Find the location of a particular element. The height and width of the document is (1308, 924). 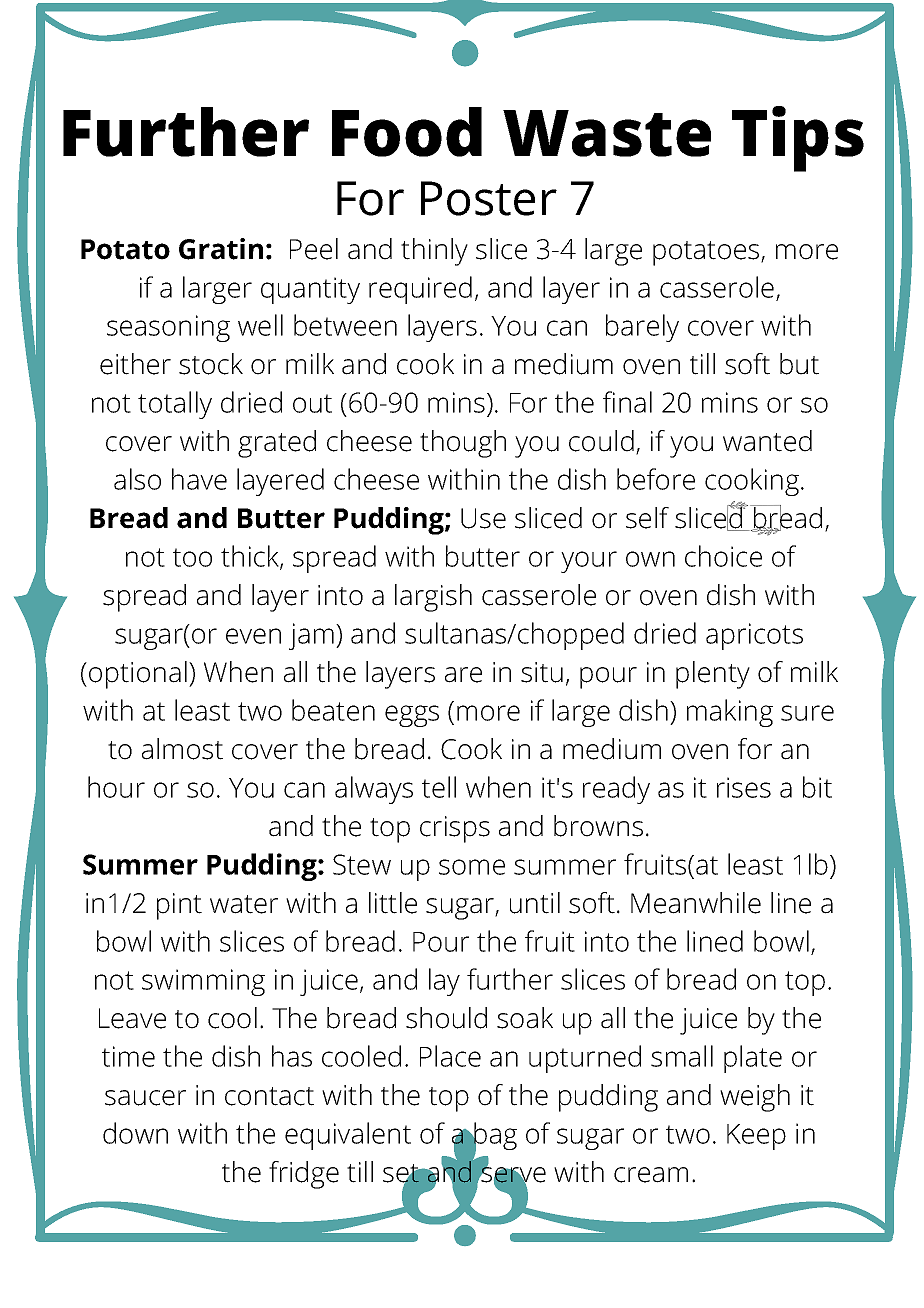

Peel is located at coordinates (314, 249).
